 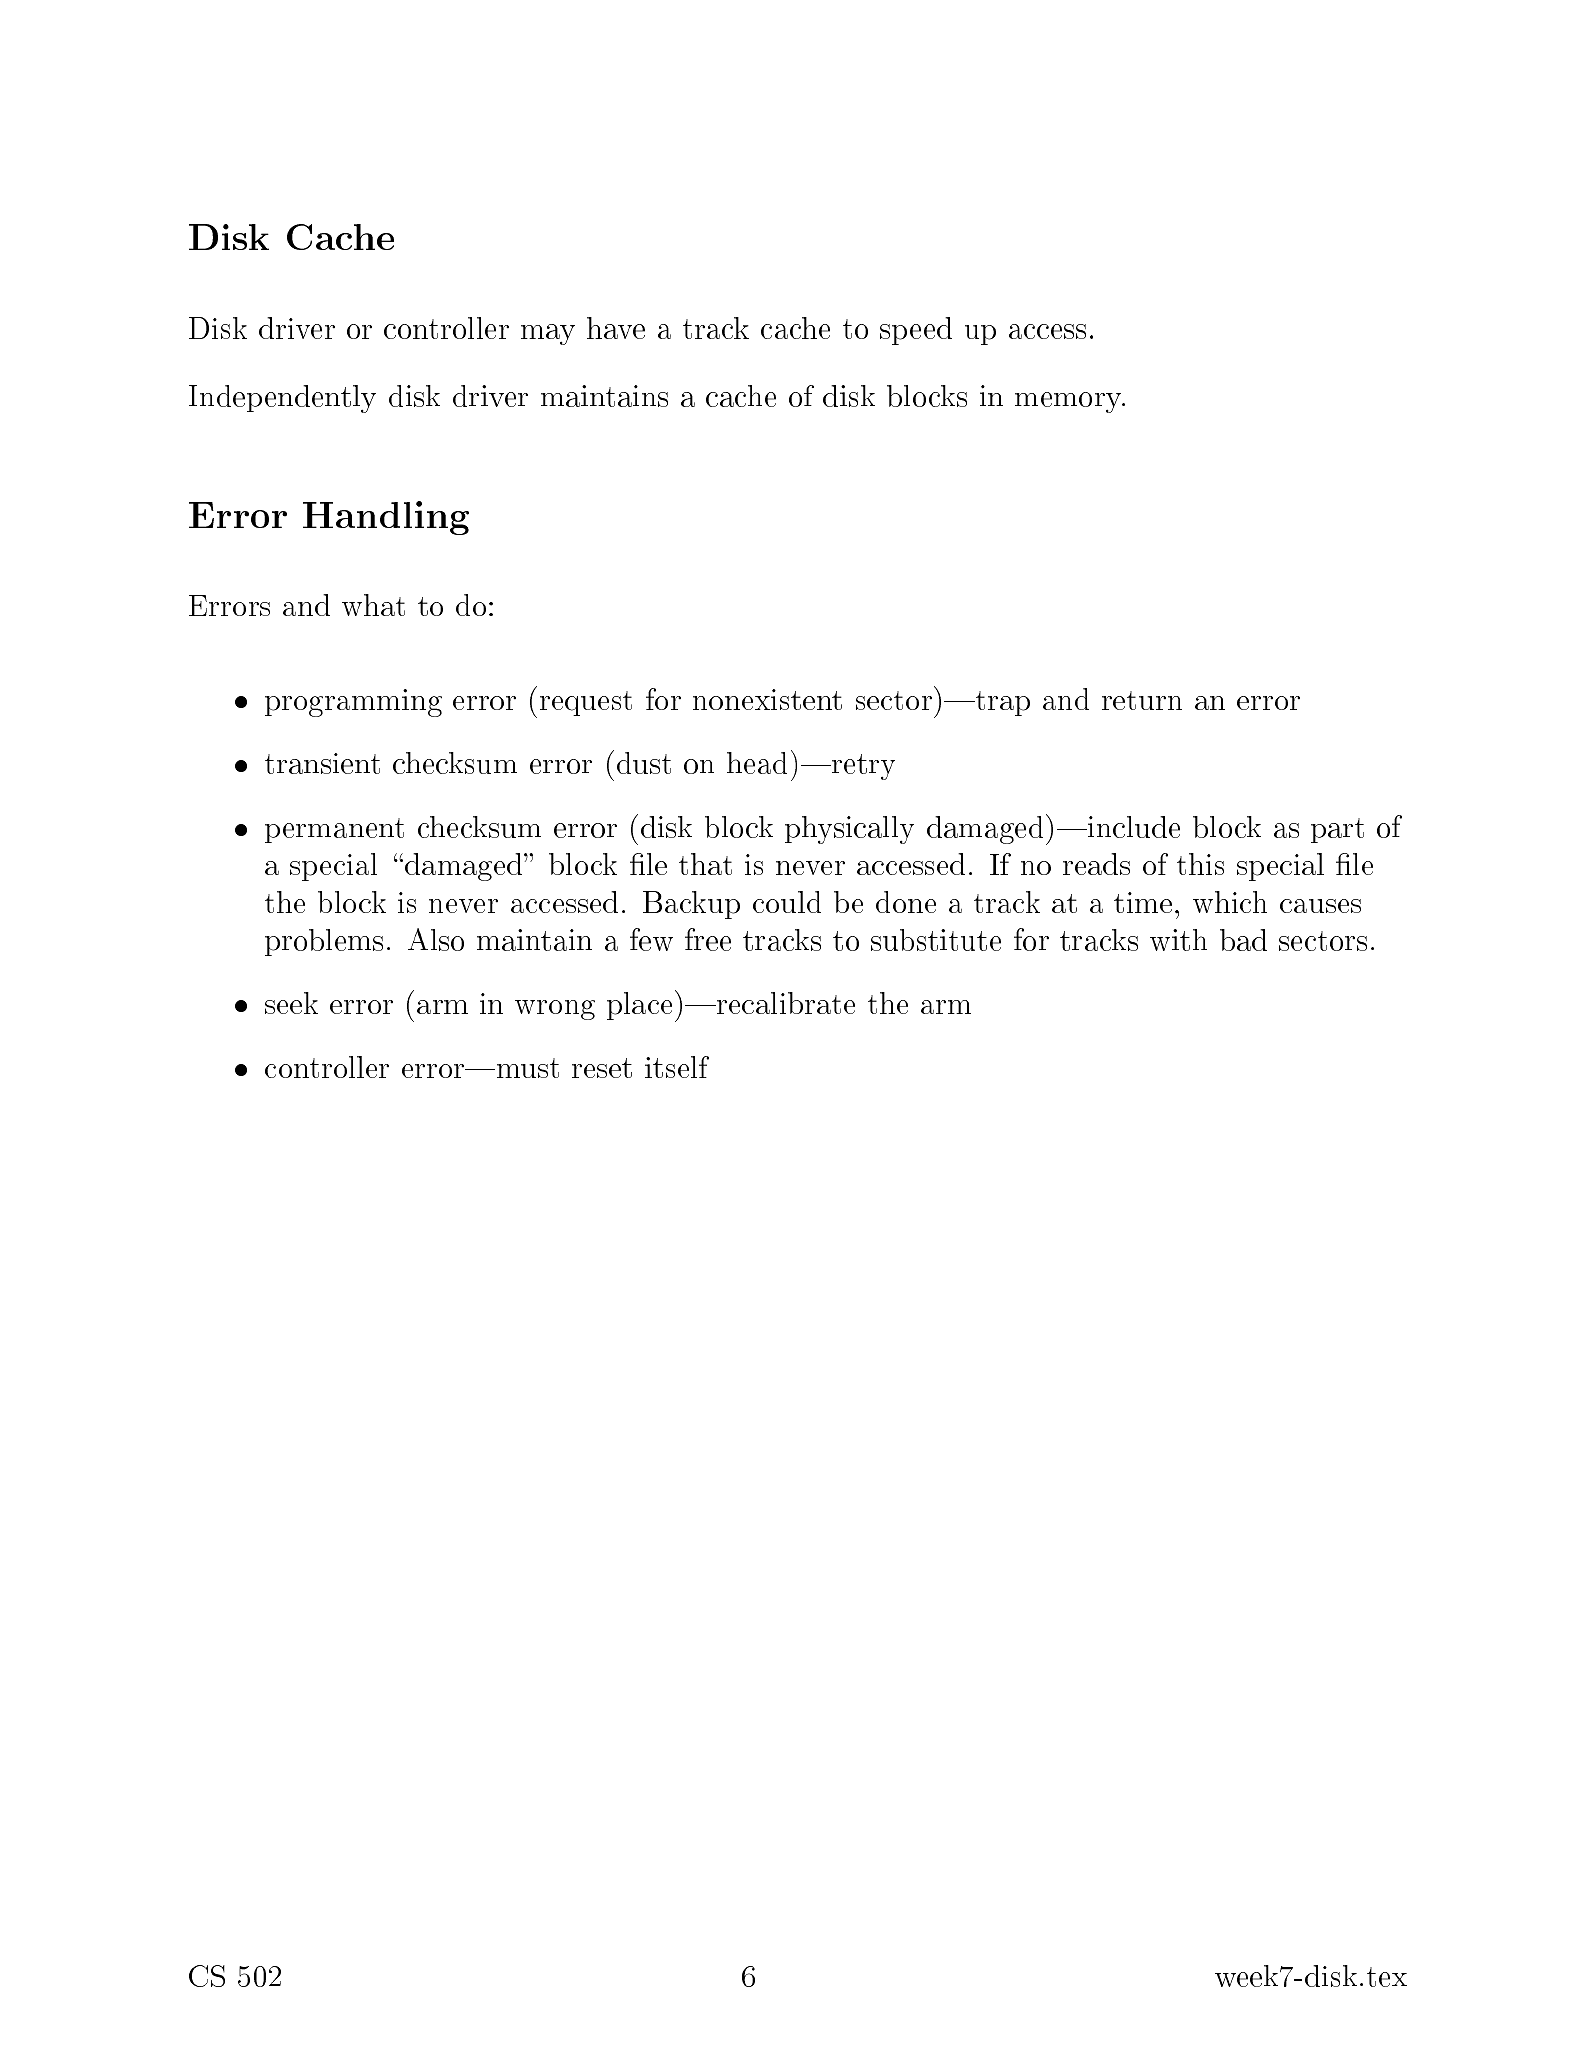 What do you see at coordinates (353, 703) in the screenshot?
I see `programming` at bounding box center [353, 703].
